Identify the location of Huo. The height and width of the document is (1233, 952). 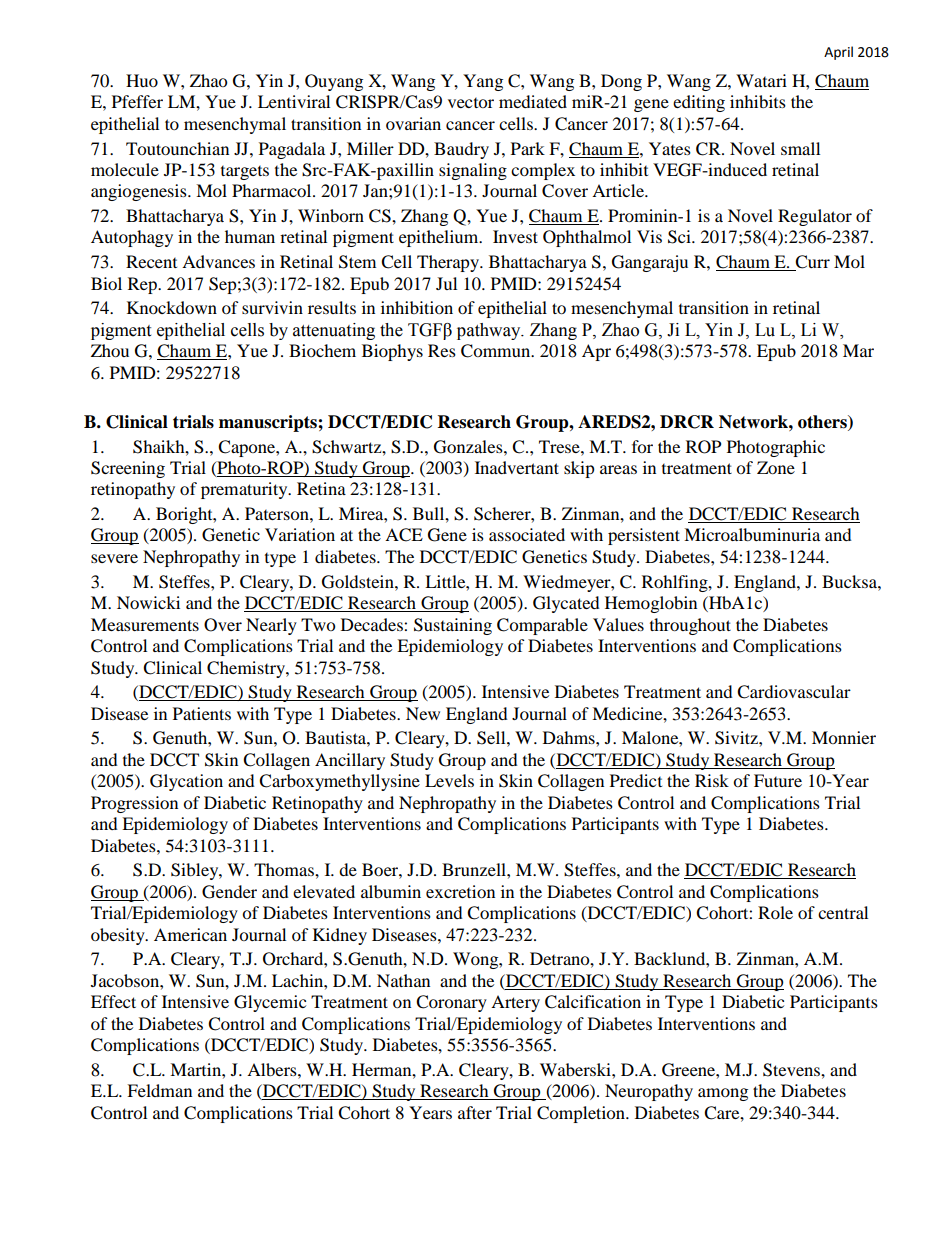
(142, 80).
